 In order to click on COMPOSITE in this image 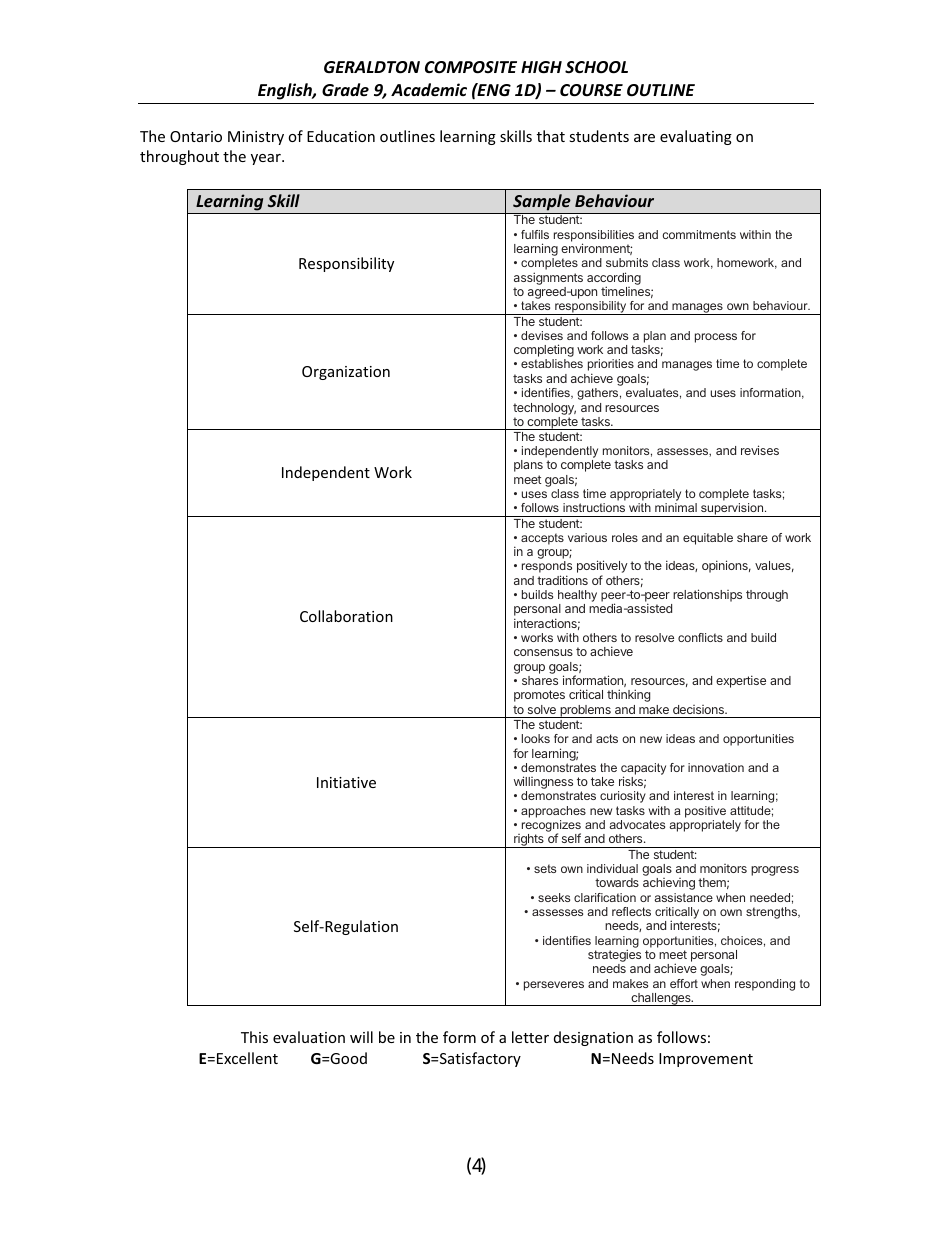, I will do `click(471, 67)`.
